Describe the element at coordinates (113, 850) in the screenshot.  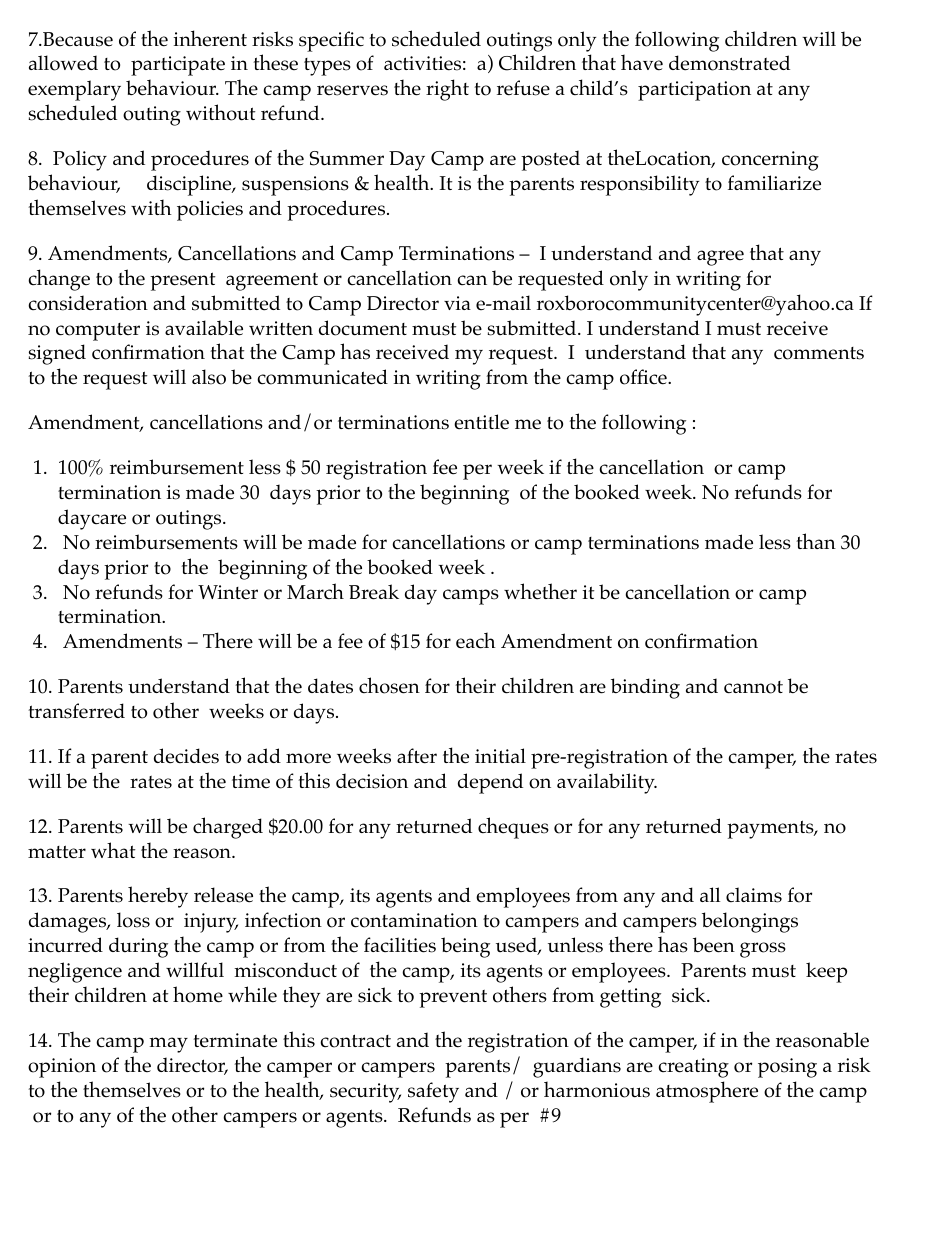
I see `what` at that location.
